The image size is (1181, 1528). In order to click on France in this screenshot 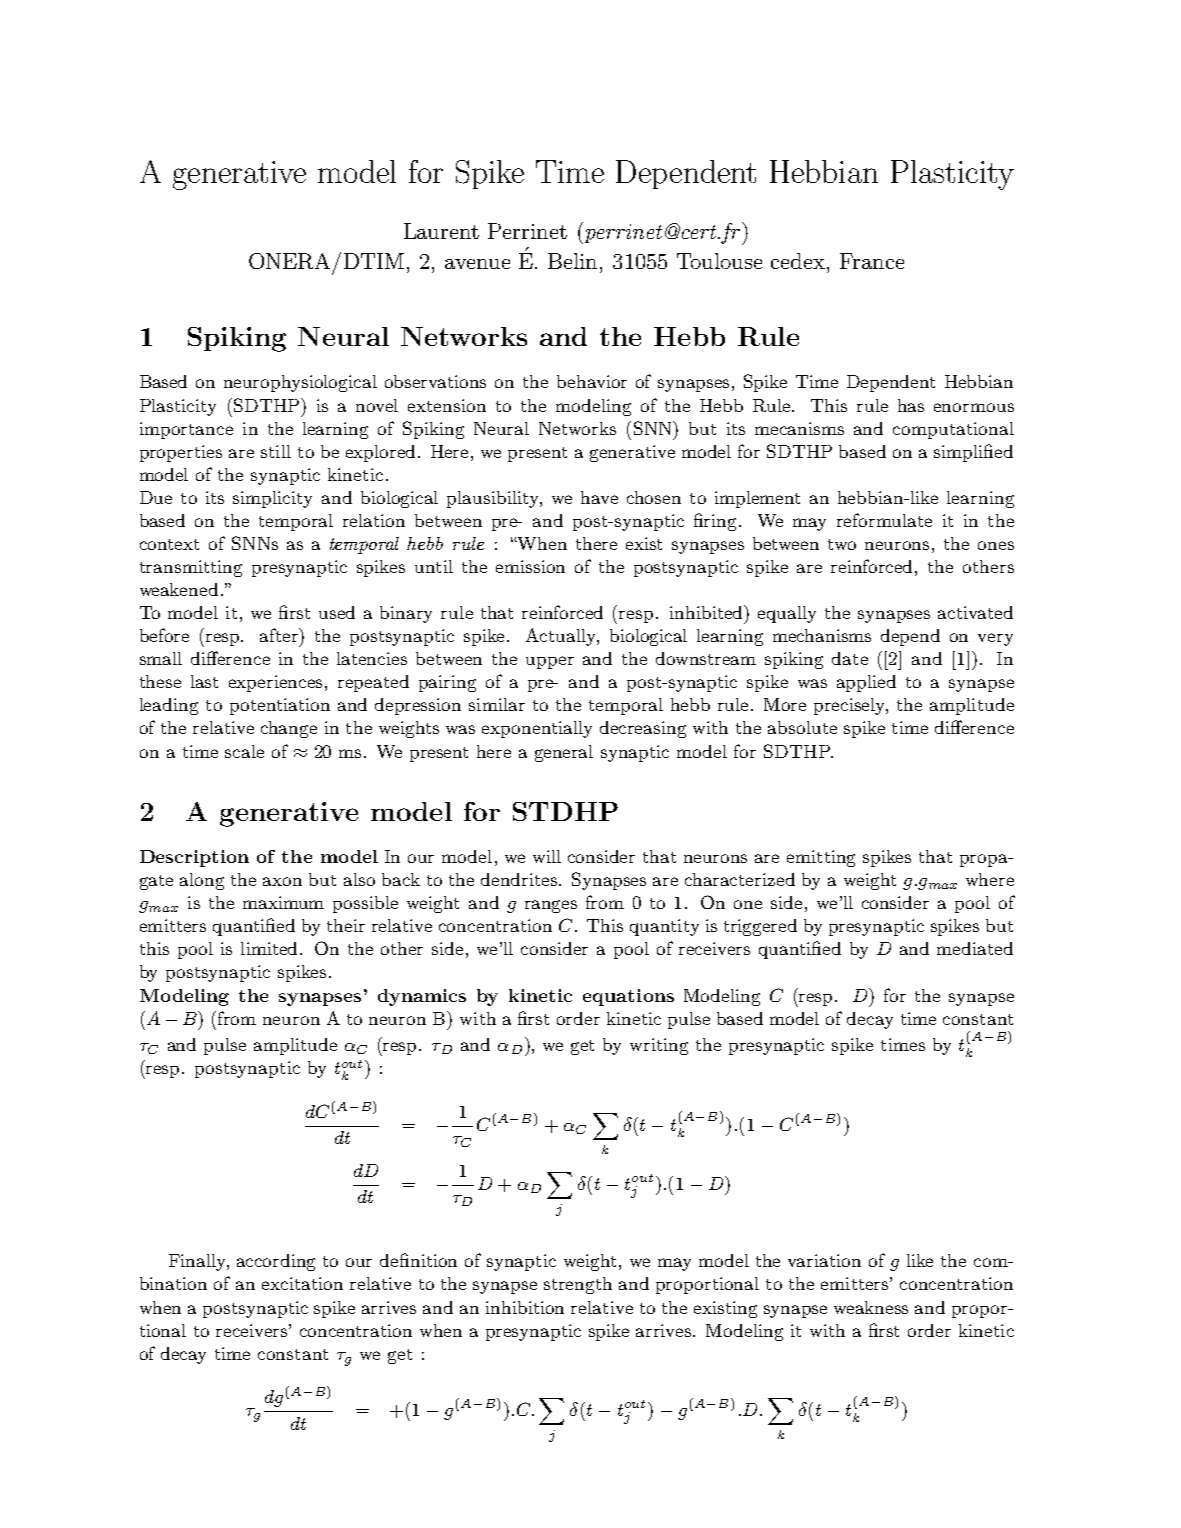, I will do `click(872, 261)`.
